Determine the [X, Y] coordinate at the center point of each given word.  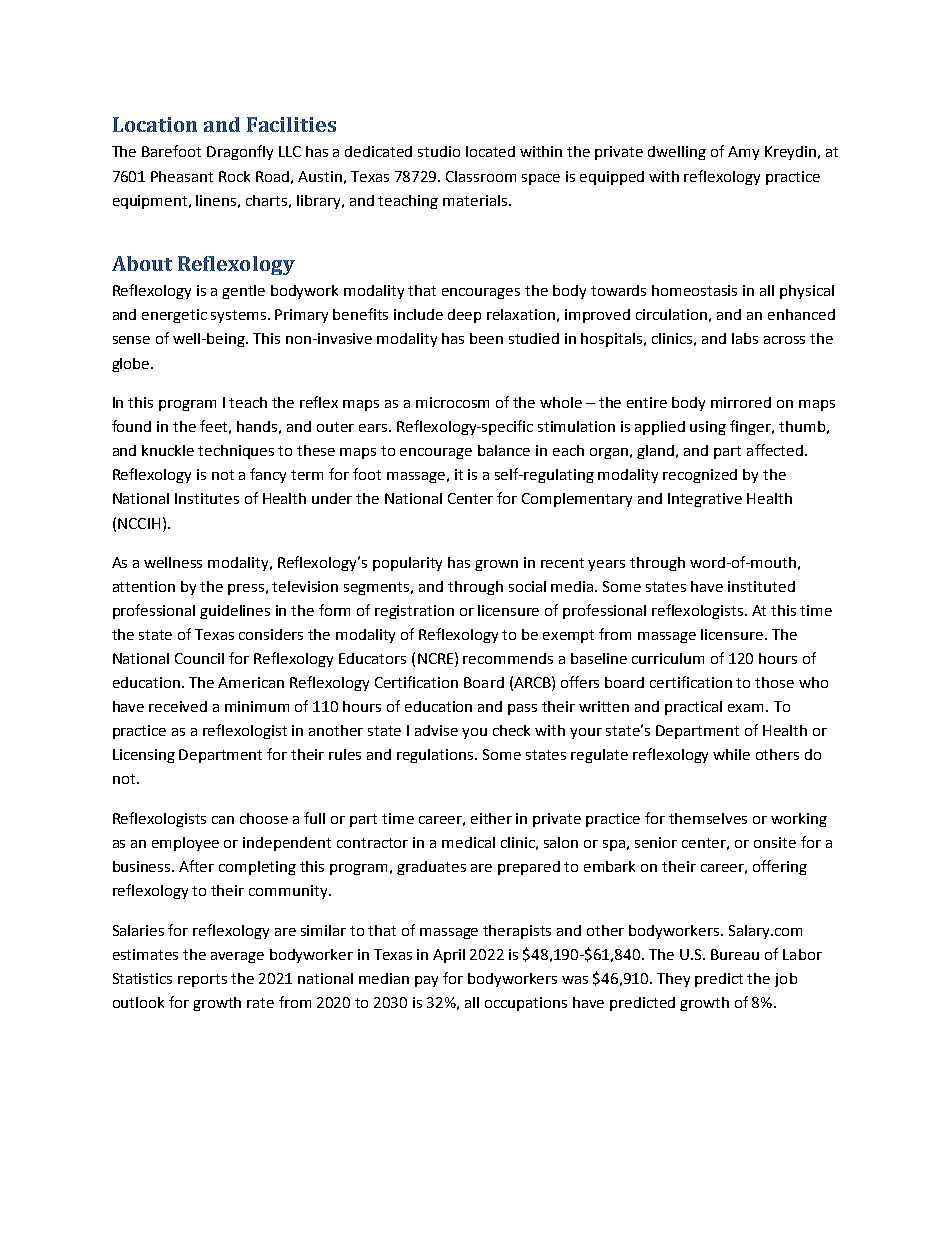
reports [202, 980]
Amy [743, 153]
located [490, 151]
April [449, 956]
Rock [234, 176]
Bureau [735, 954]
